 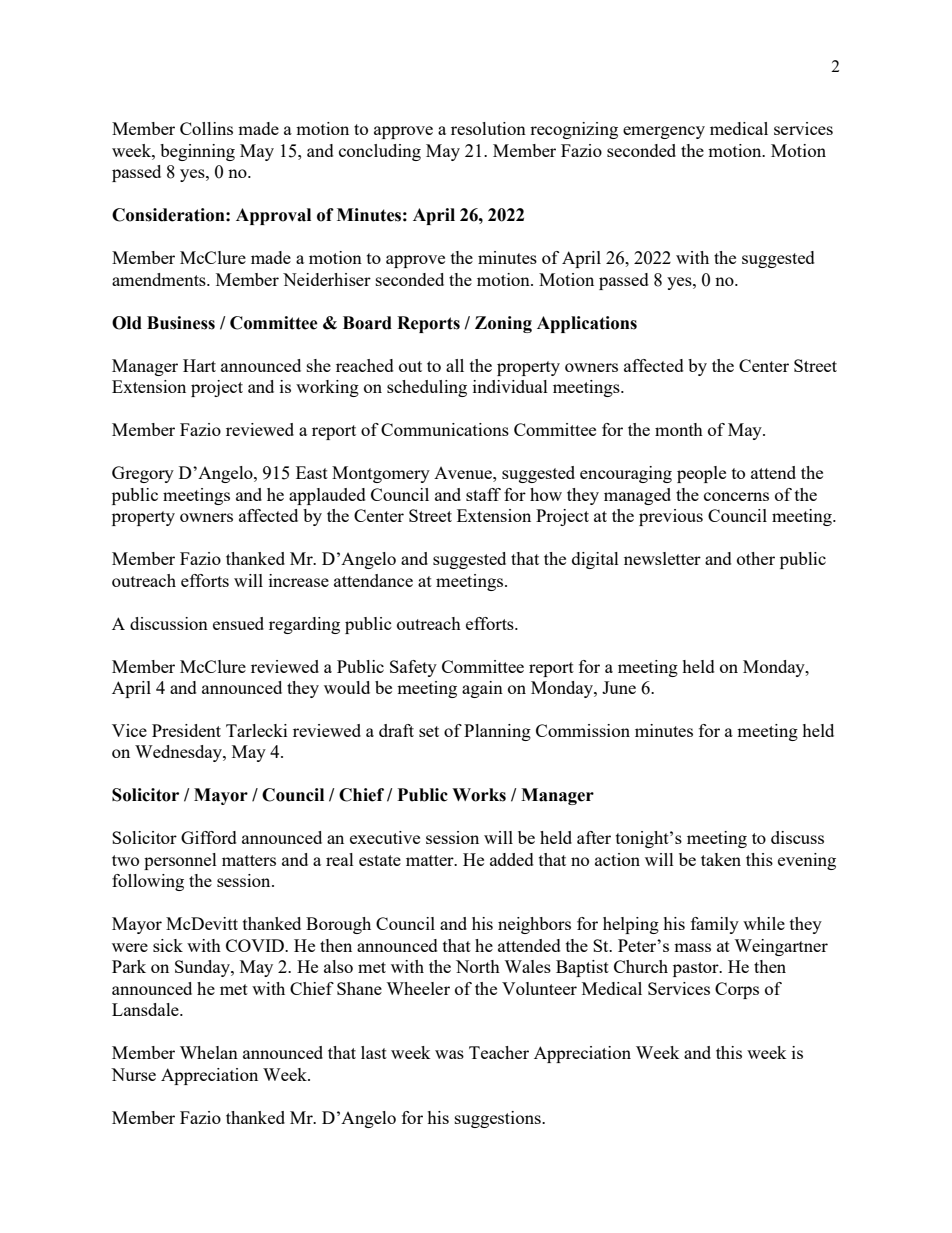 What do you see at coordinates (186, 730) in the screenshot?
I see `President` at bounding box center [186, 730].
